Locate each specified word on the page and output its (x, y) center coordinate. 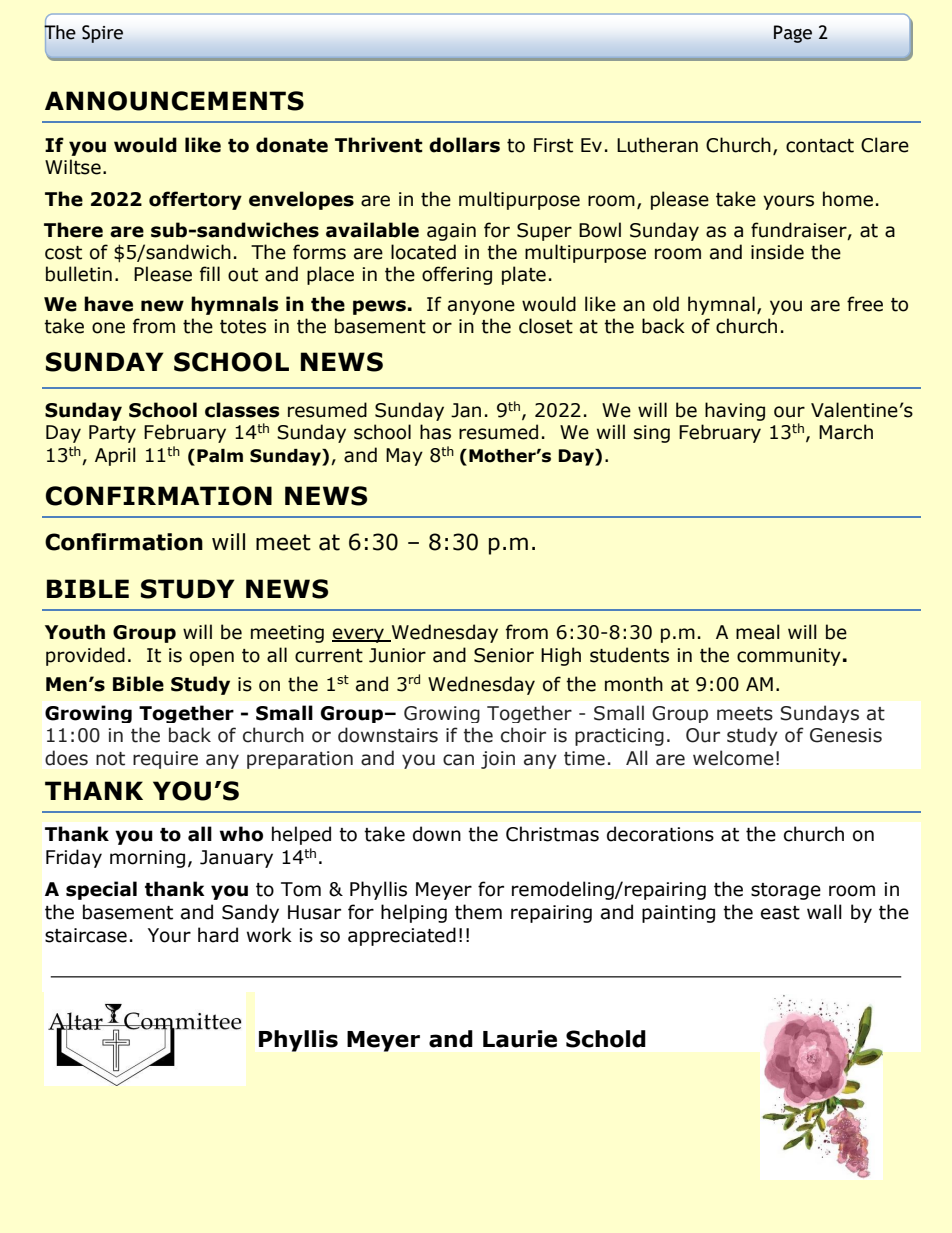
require (165, 760)
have (108, 304)
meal (758, 632)
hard (218, 935)
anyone (481, 307)
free (865, 304)
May (404, 457)
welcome (733, 758)
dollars (464, 145)
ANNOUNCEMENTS (174, 101)
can (458, 760)
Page (793, 34)
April (115, 456)
